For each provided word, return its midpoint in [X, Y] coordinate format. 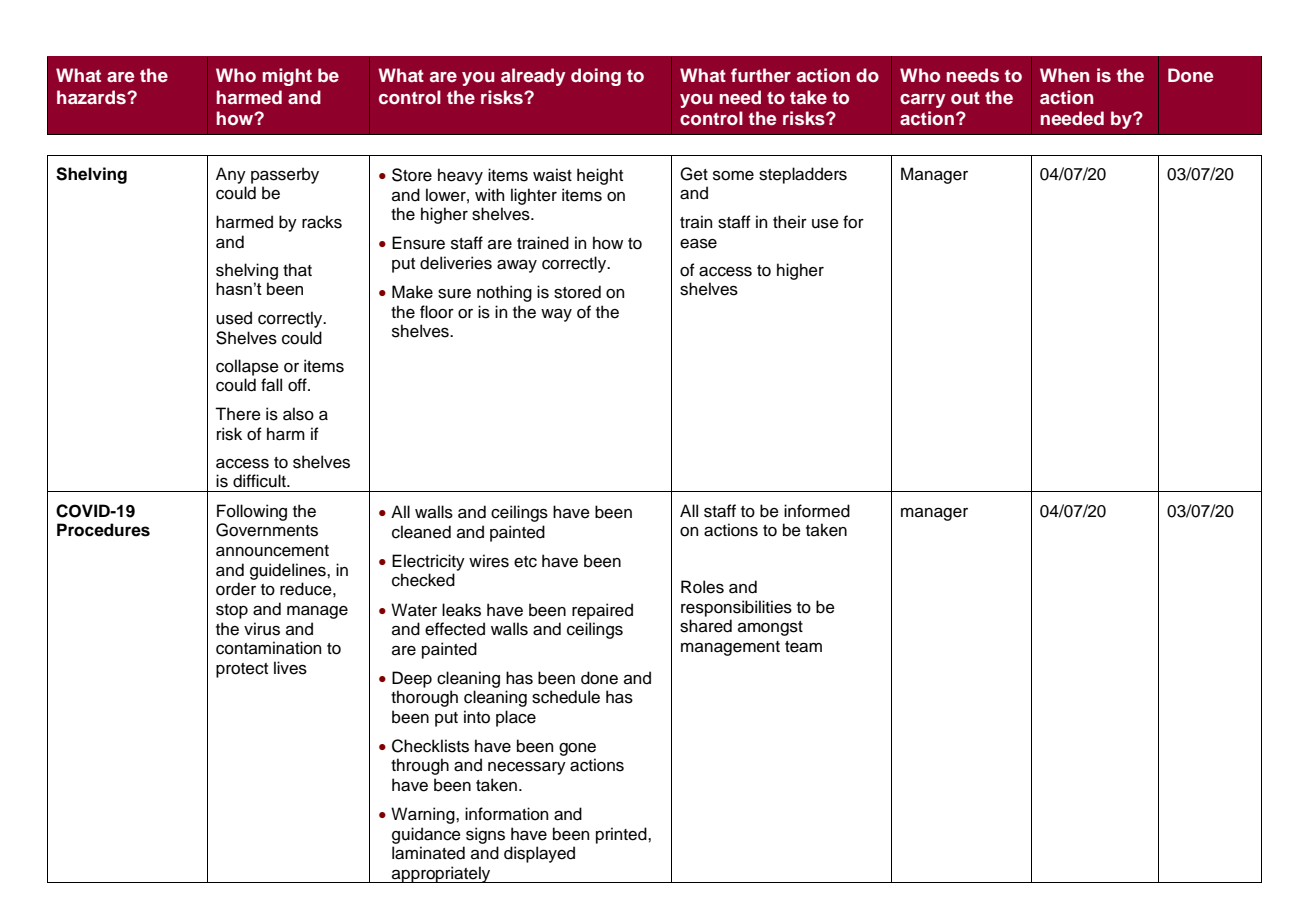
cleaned [421, 532]
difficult [260, 481]
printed [622, 835]
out [965, 98]
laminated [428, 853]
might [287, 77]
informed [817, 511]
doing [596, 77]
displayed [539, 854]
